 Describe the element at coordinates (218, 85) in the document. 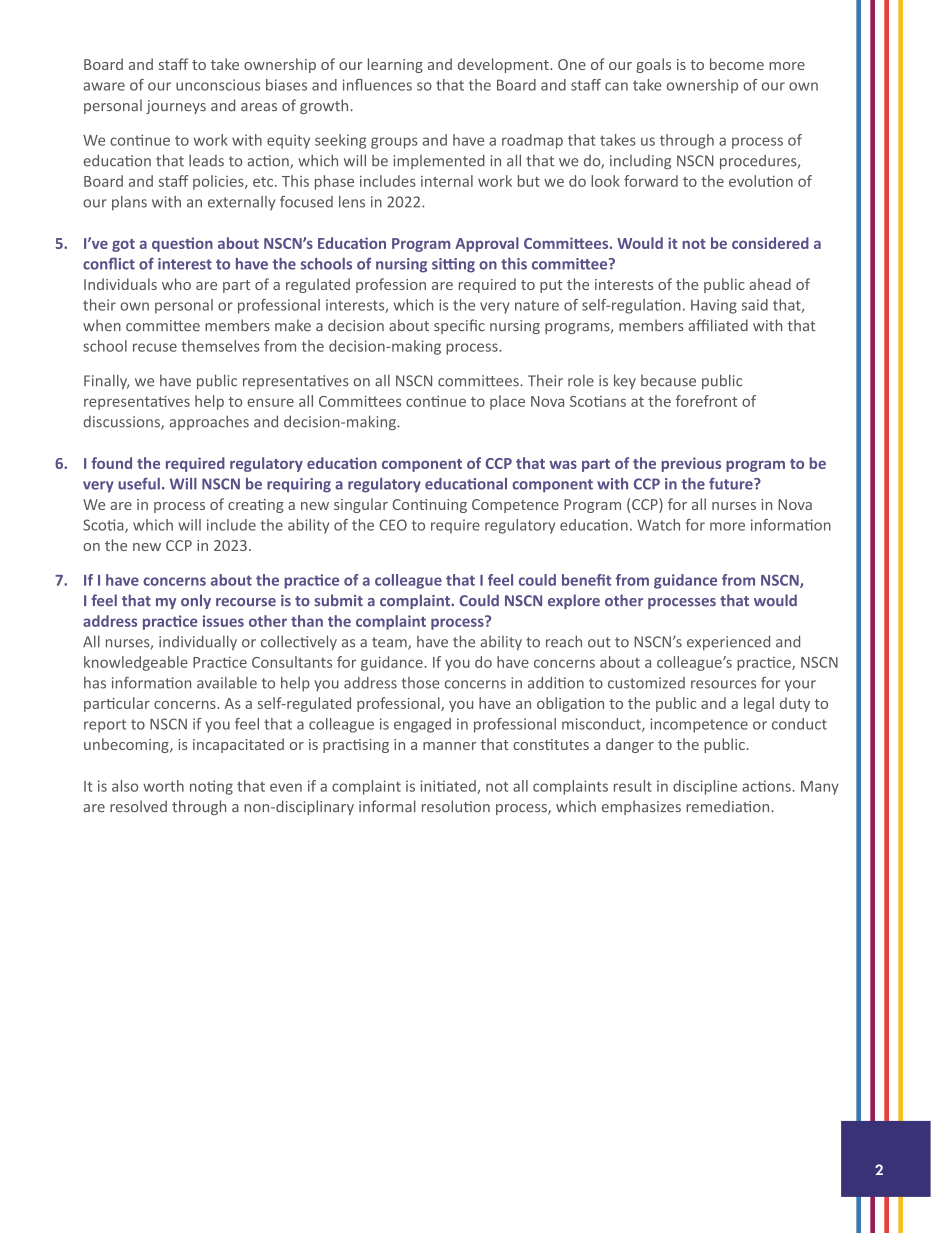

I see `unconscious` at that location.
